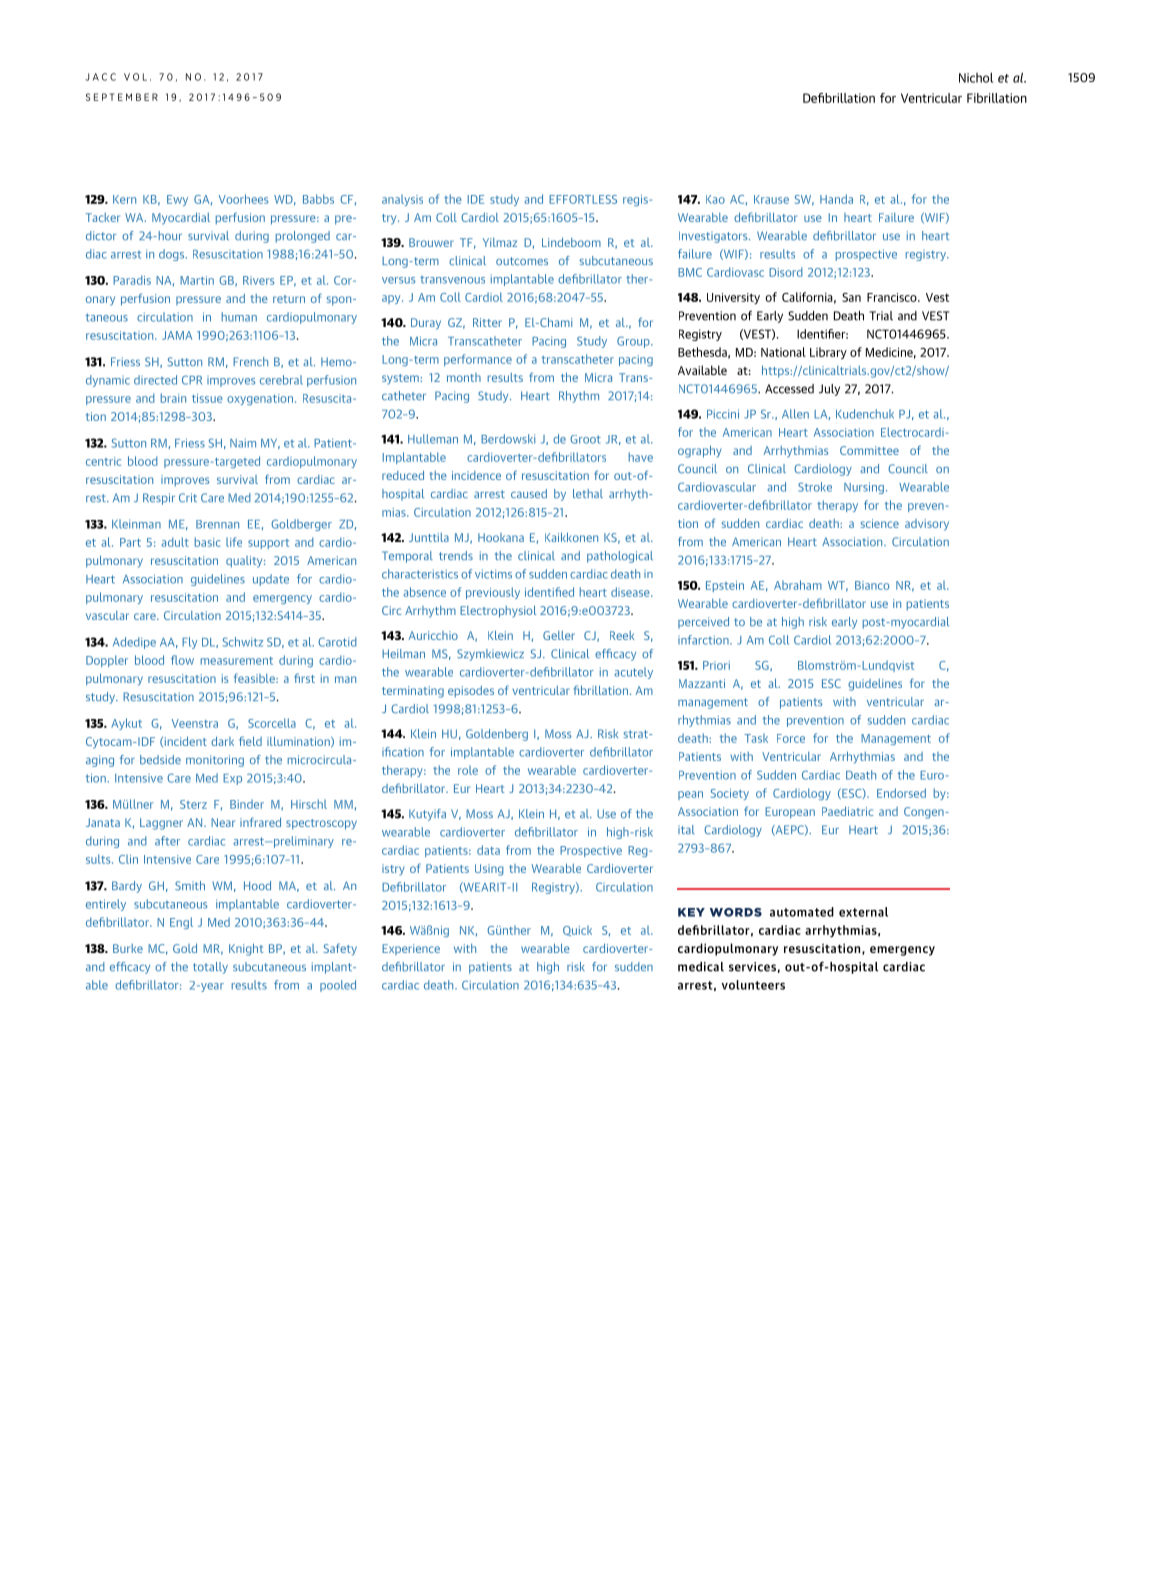 The image size is (1173, 1577). Describe the element at coordinates (487, 322) in the page. I see `Ritter` at that location.
